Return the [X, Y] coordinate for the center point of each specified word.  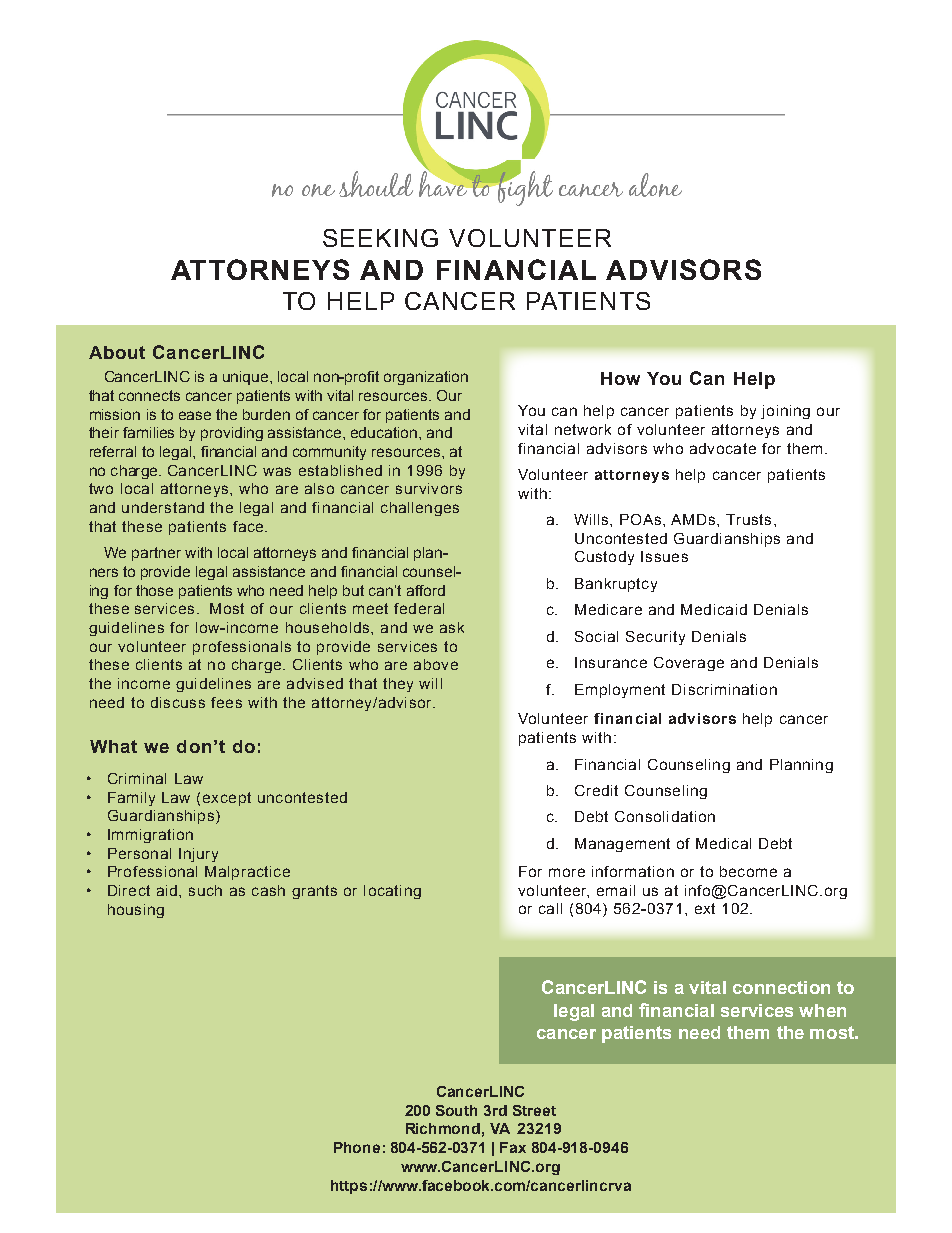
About [117, 352]
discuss [178, 702]
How [620, 378]
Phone [357, 1147]
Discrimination [724, 689]
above [436, 664]
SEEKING [380, 238]
